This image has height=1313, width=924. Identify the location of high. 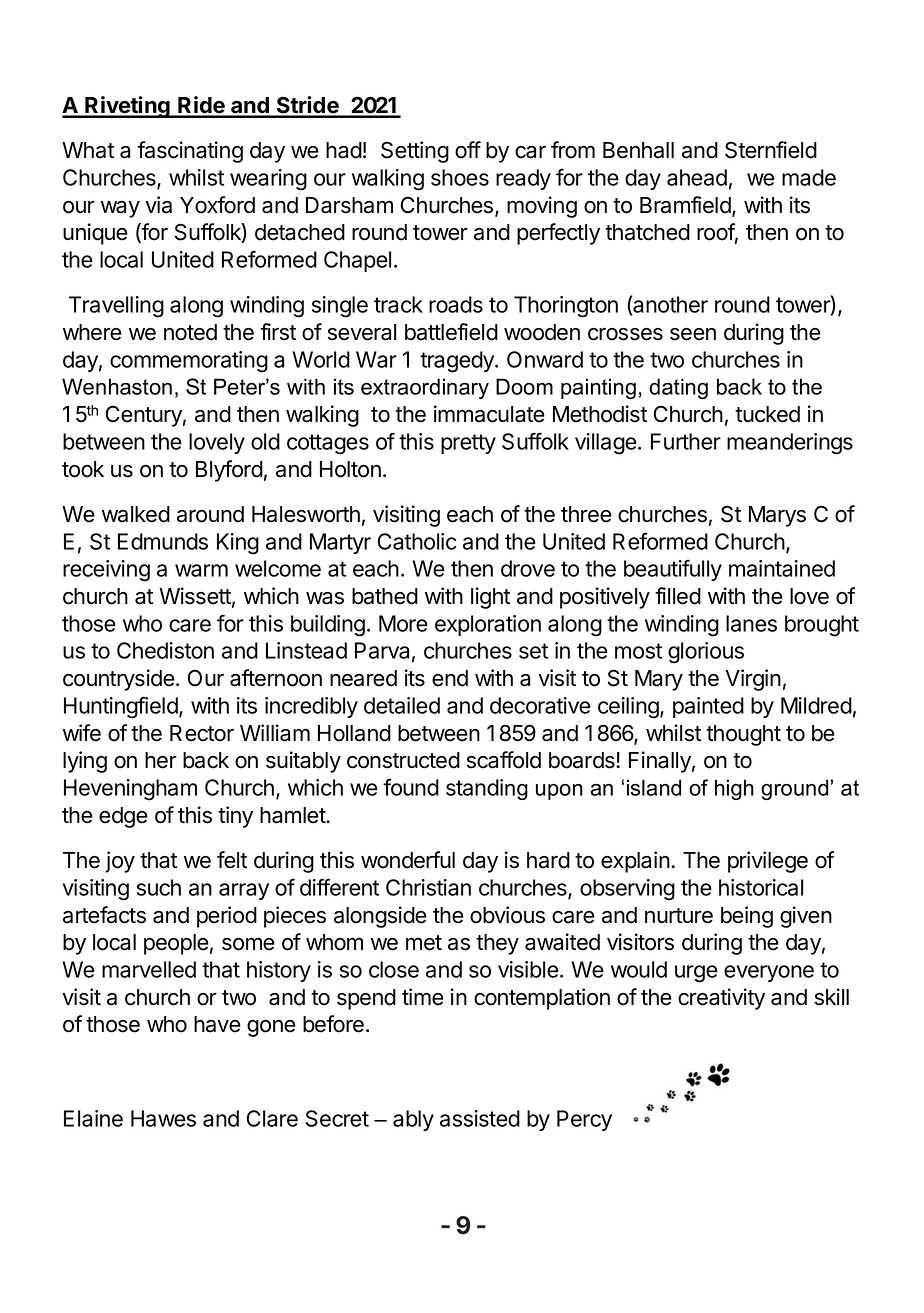
(734, 789).
